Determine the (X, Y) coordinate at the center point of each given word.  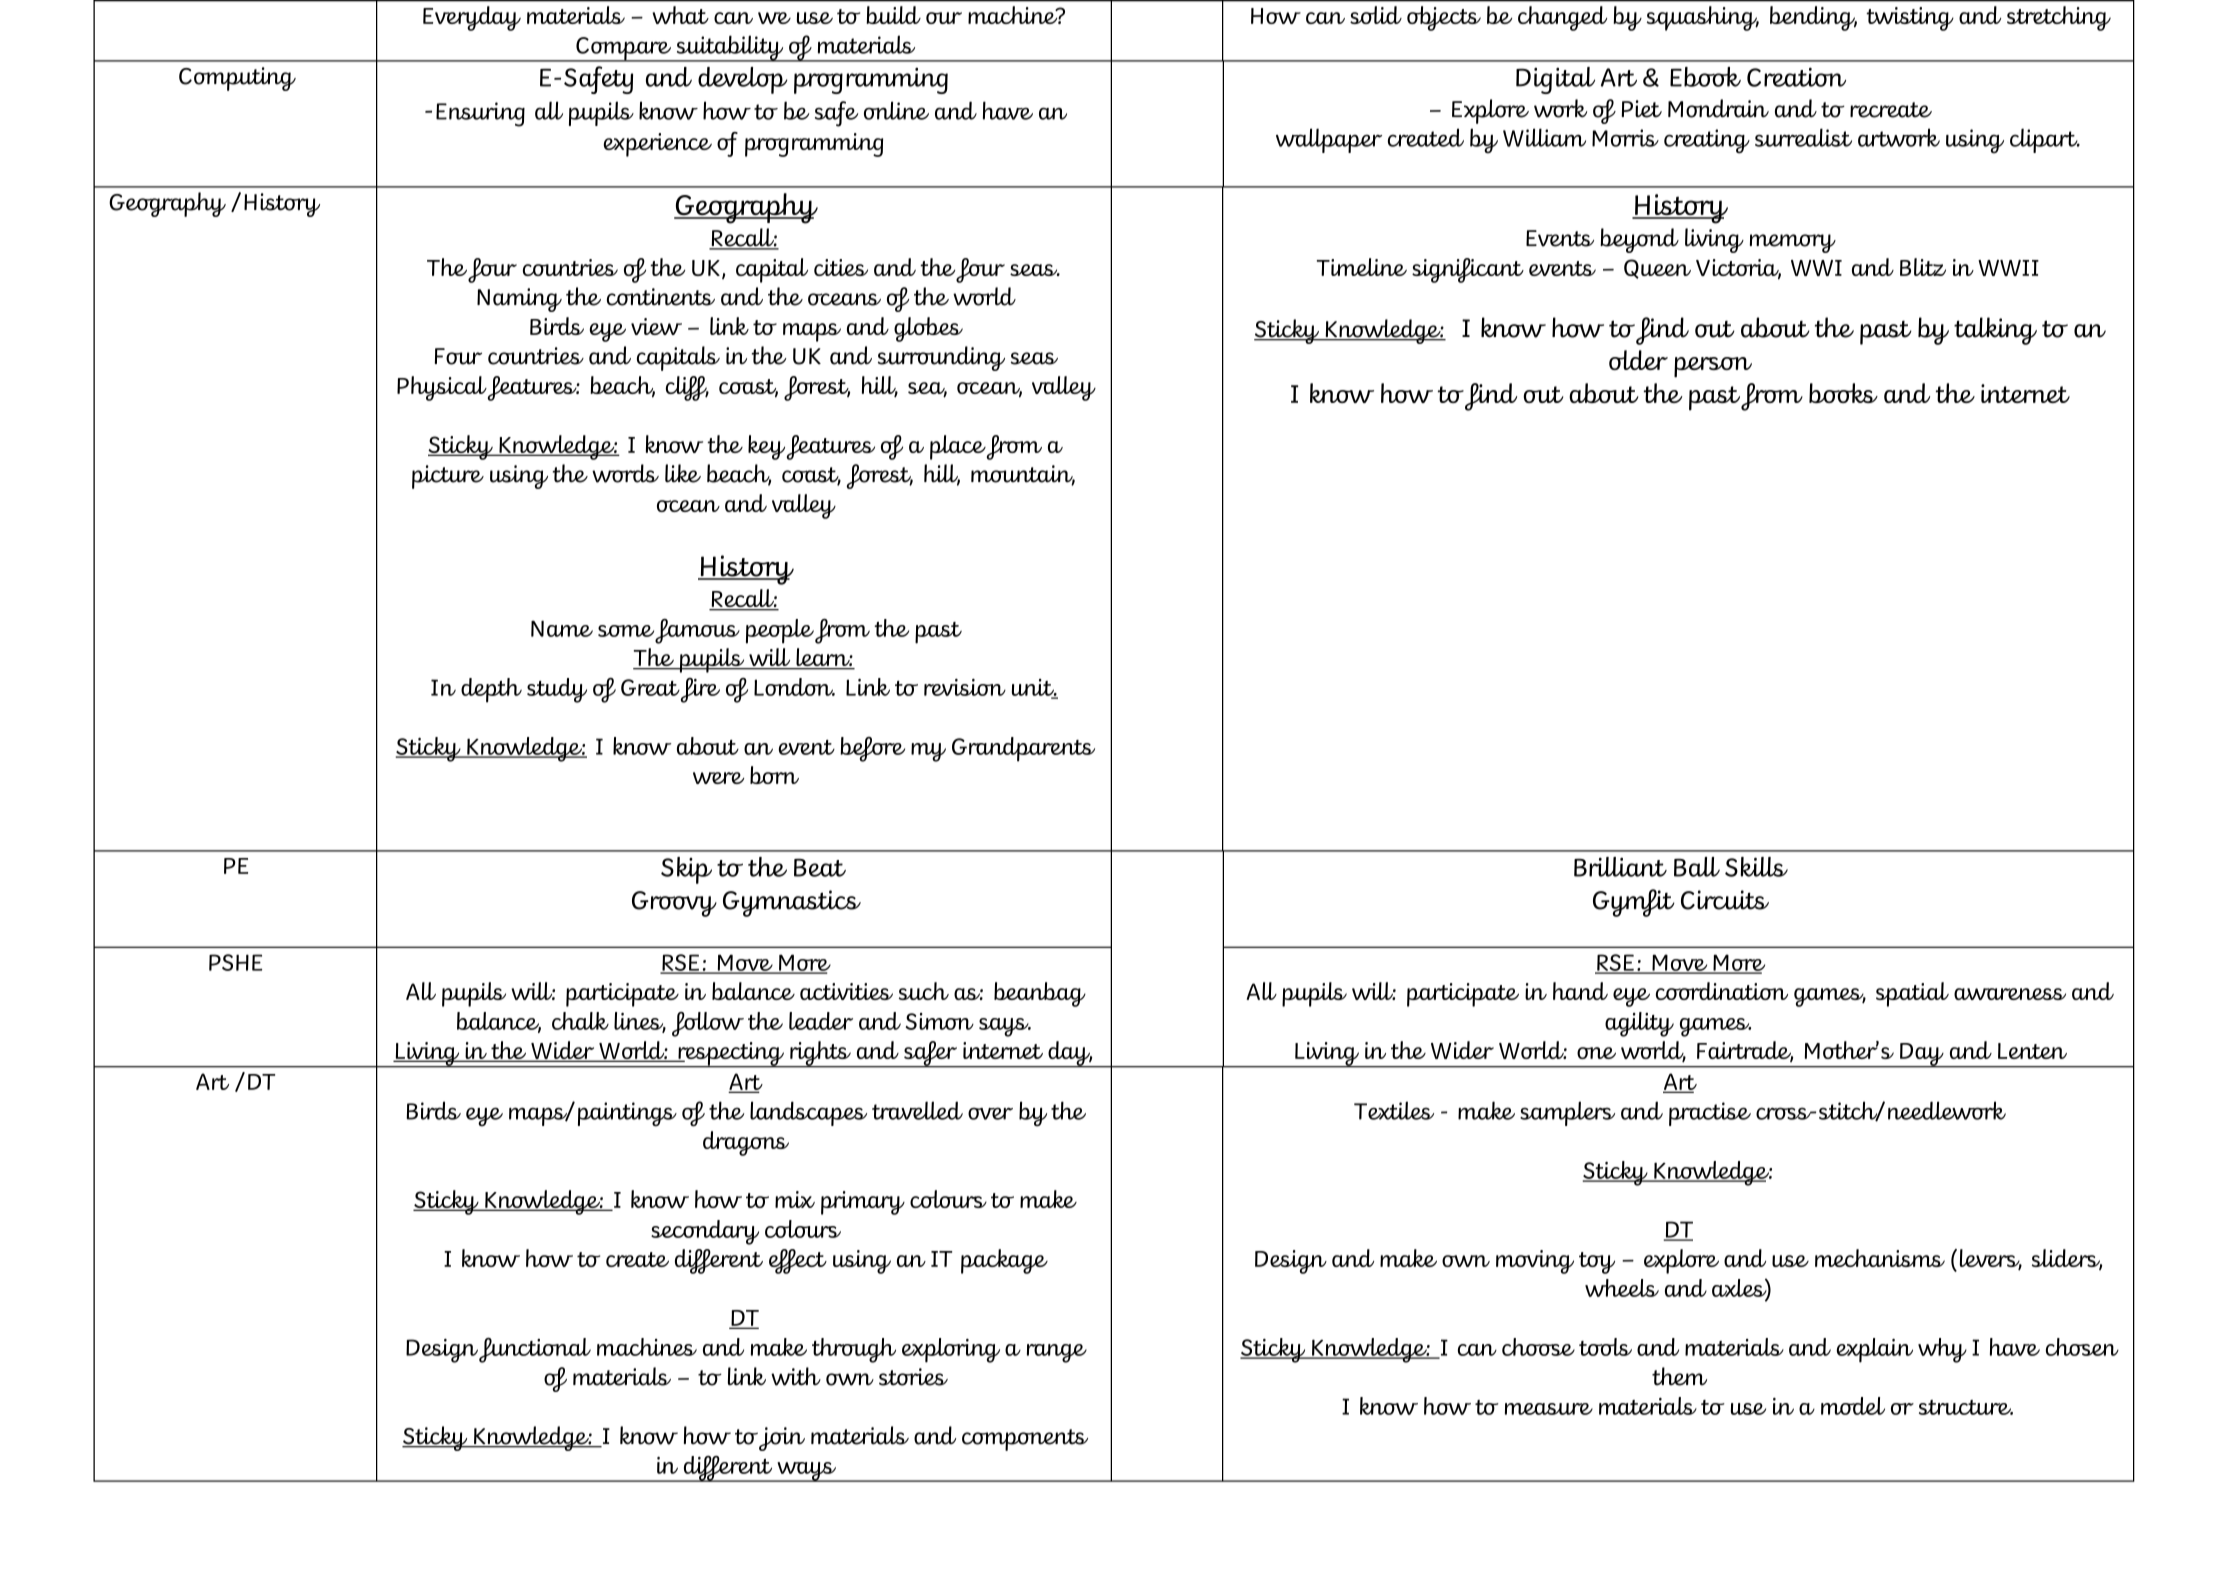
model (1853, 1406)
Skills (1756, 867)
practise (1710, 1114)
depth (491, 690)
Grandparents (1023, 749)
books (1843, 393)
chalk (580, 1021)
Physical (442, 388)
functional (535, 1350)
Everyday (472, 18)
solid (1376, 15)
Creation (1796, 77)
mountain (1023, 475)
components (1025, 1440)
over (990, 1113)
